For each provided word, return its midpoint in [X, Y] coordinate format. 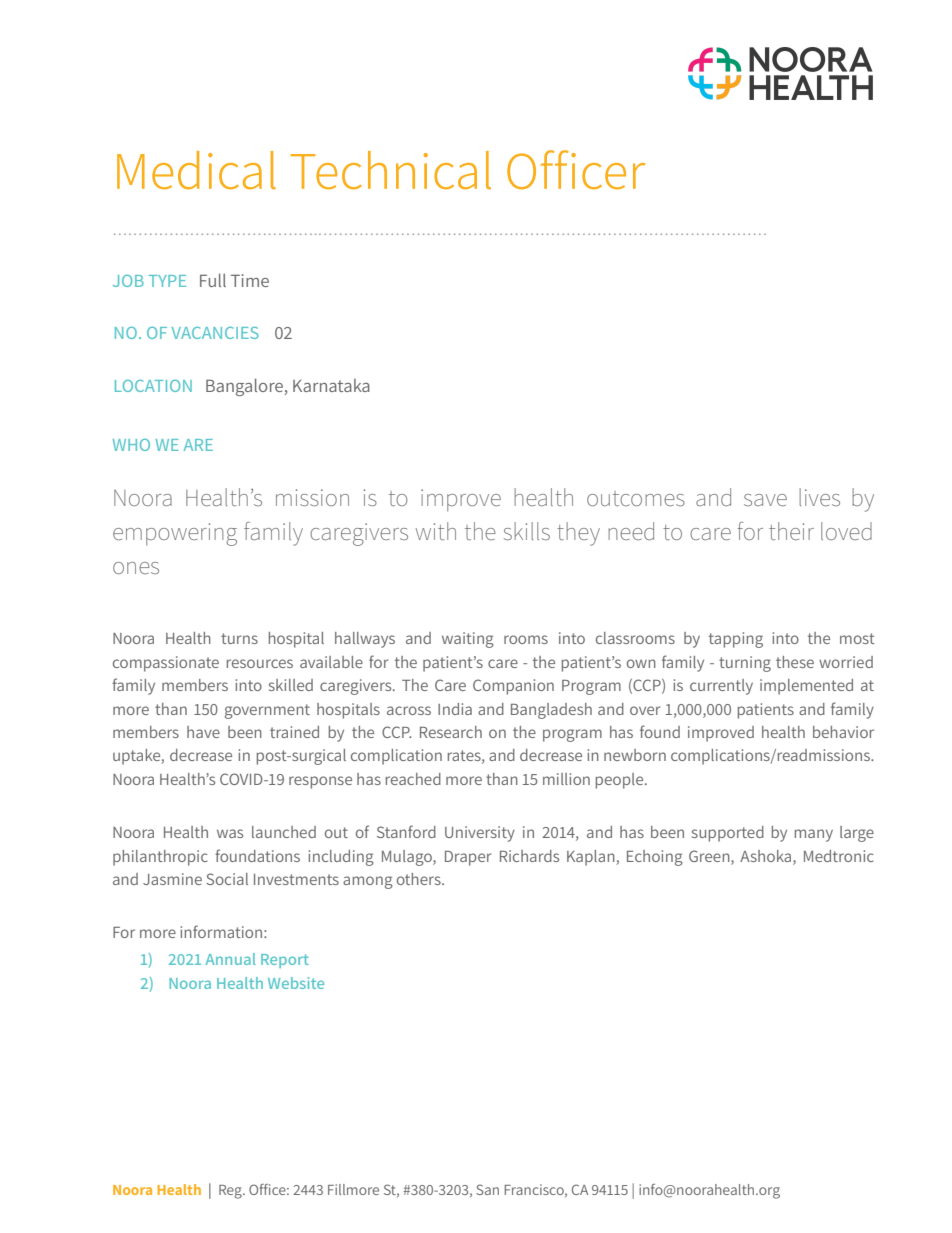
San [487, 1189]
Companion [513, 687]
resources [260, 663]
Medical [196, 170]
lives [819, 497]
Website [296, 983]
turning [745, 664]
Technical [391, 170]
